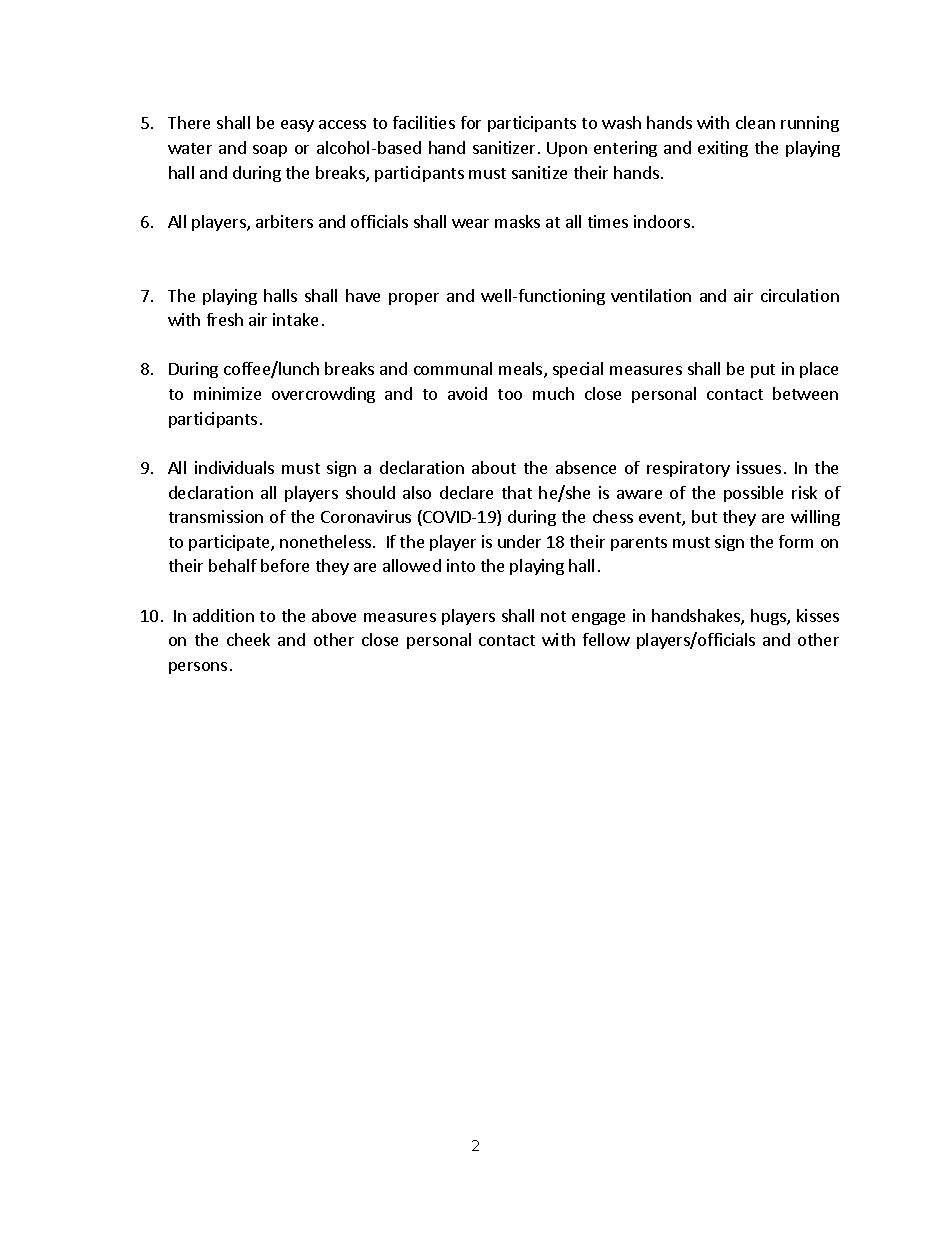  What do you see at coordinates (295, 319) in the screenshot?
I see `intake` at bounding box center [295, 319].
